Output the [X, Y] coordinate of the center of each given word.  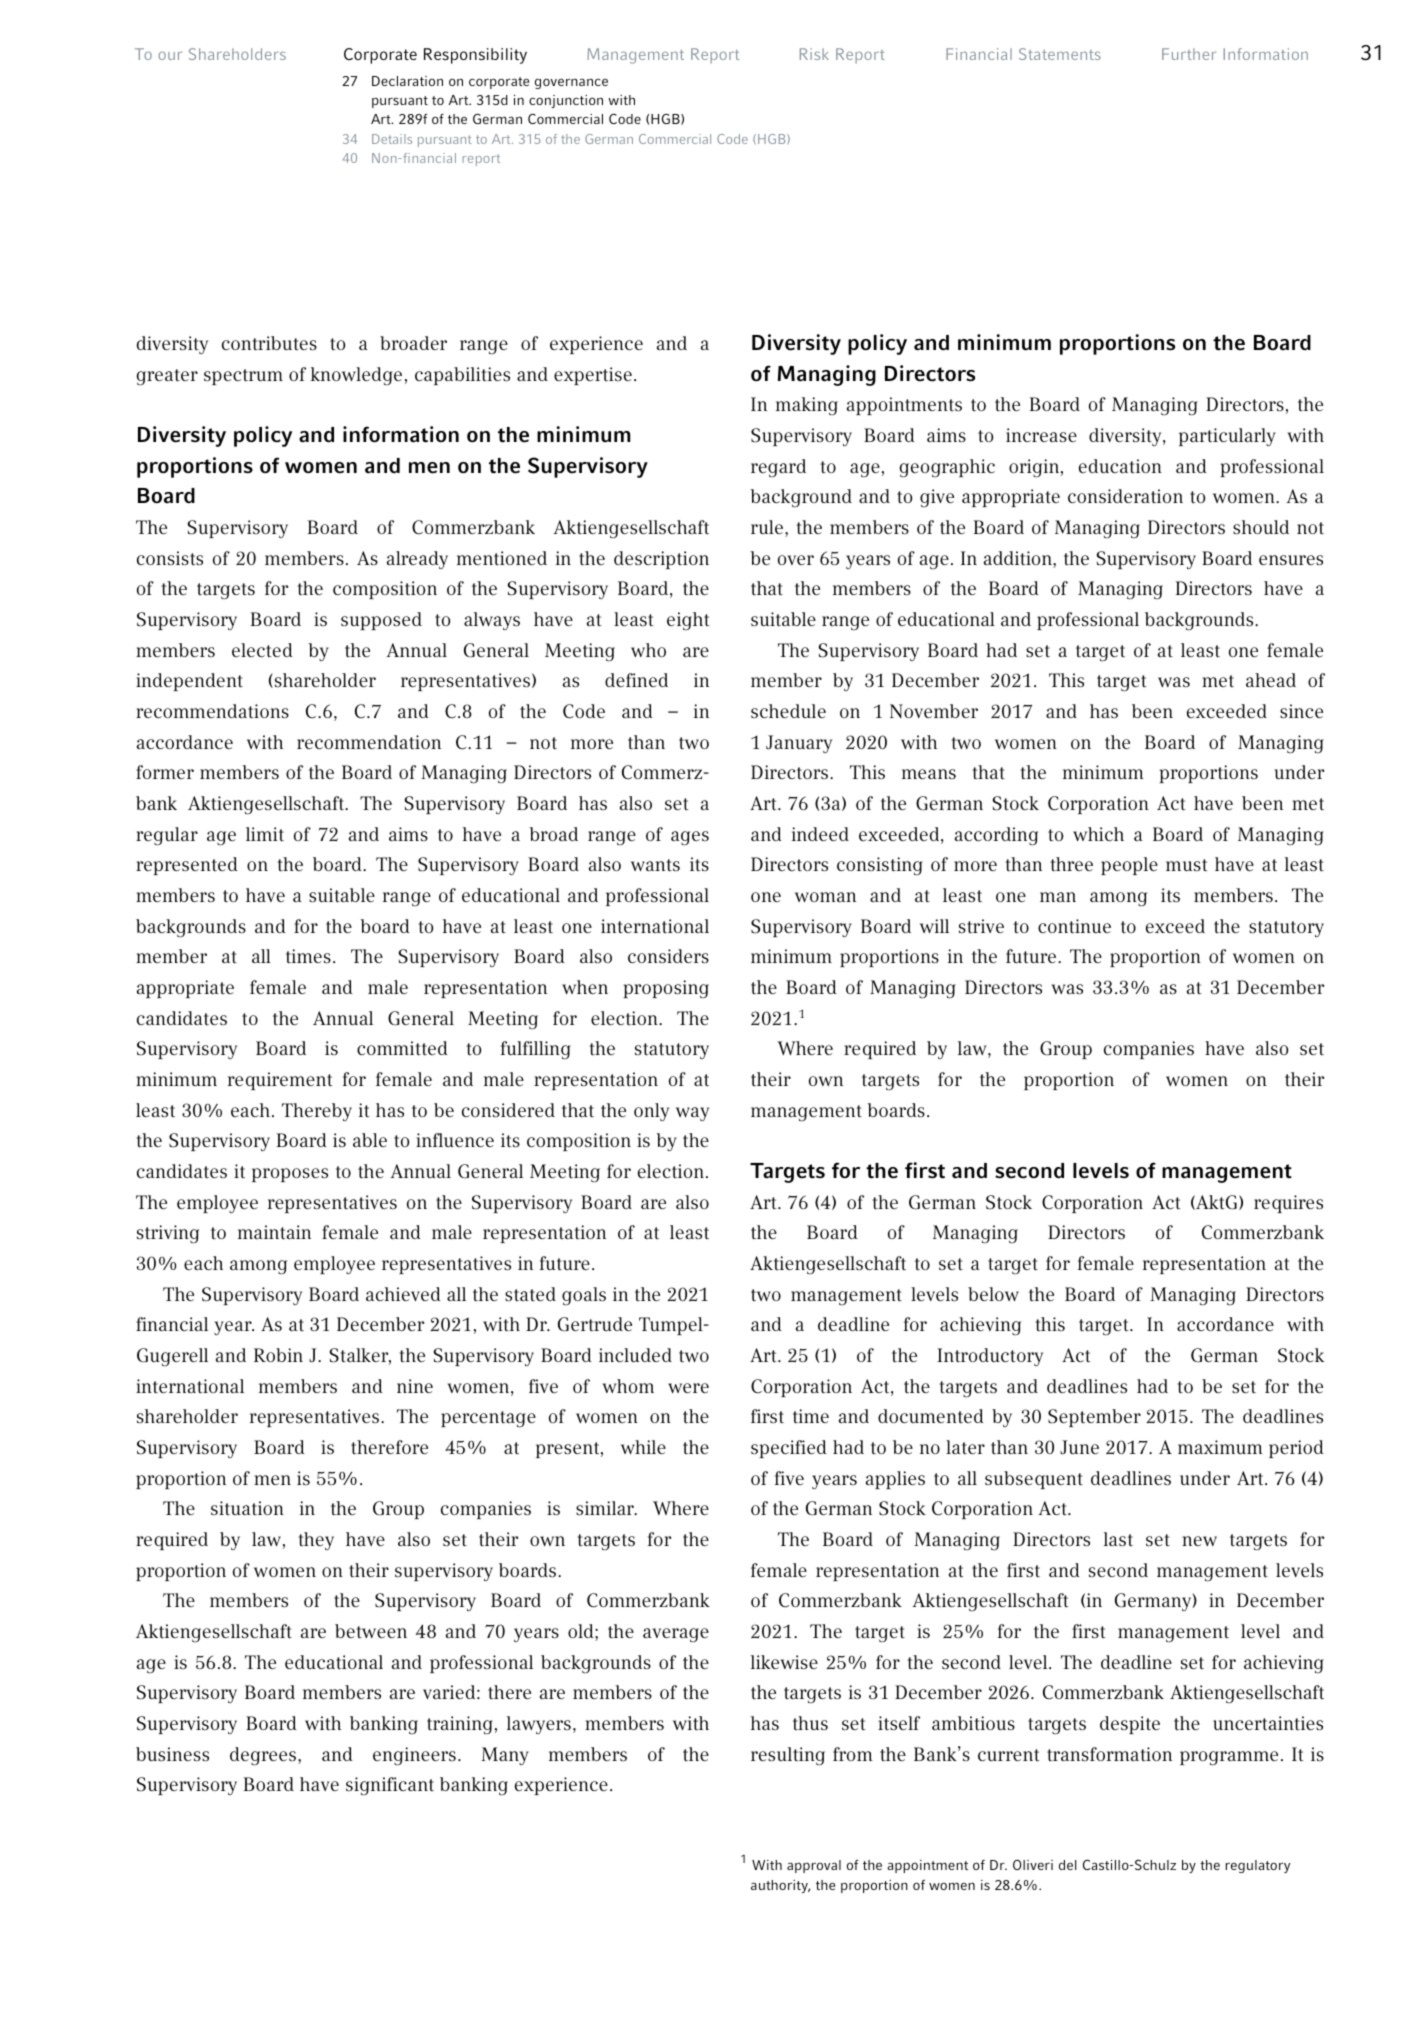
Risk [814, 54]
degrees [264, 1756]
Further [1189, 54]
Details [392, 139]
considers [668, 956]
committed [402, 1048]
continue [1074, 926]
